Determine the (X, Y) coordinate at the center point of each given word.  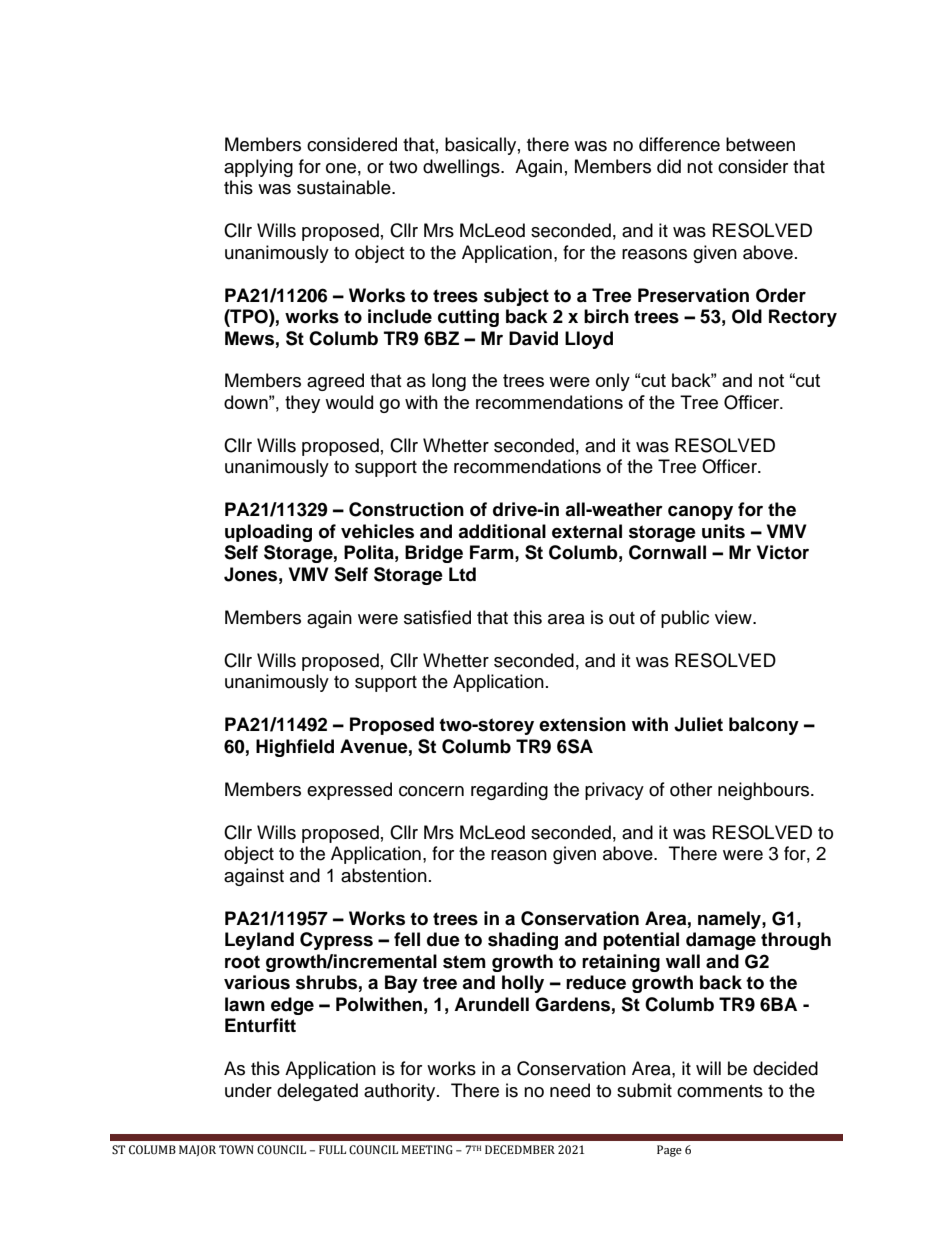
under (248, 1090)
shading (523, 941)
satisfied (437, 617)
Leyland (259, 941)
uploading (268, 533)
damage (721, 941)
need (570, 1090)
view (734, 617)
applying (258, 168)
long (449, 382)
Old (747, 316)
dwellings (462, 168)
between (760, 144)
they (302, 404)
